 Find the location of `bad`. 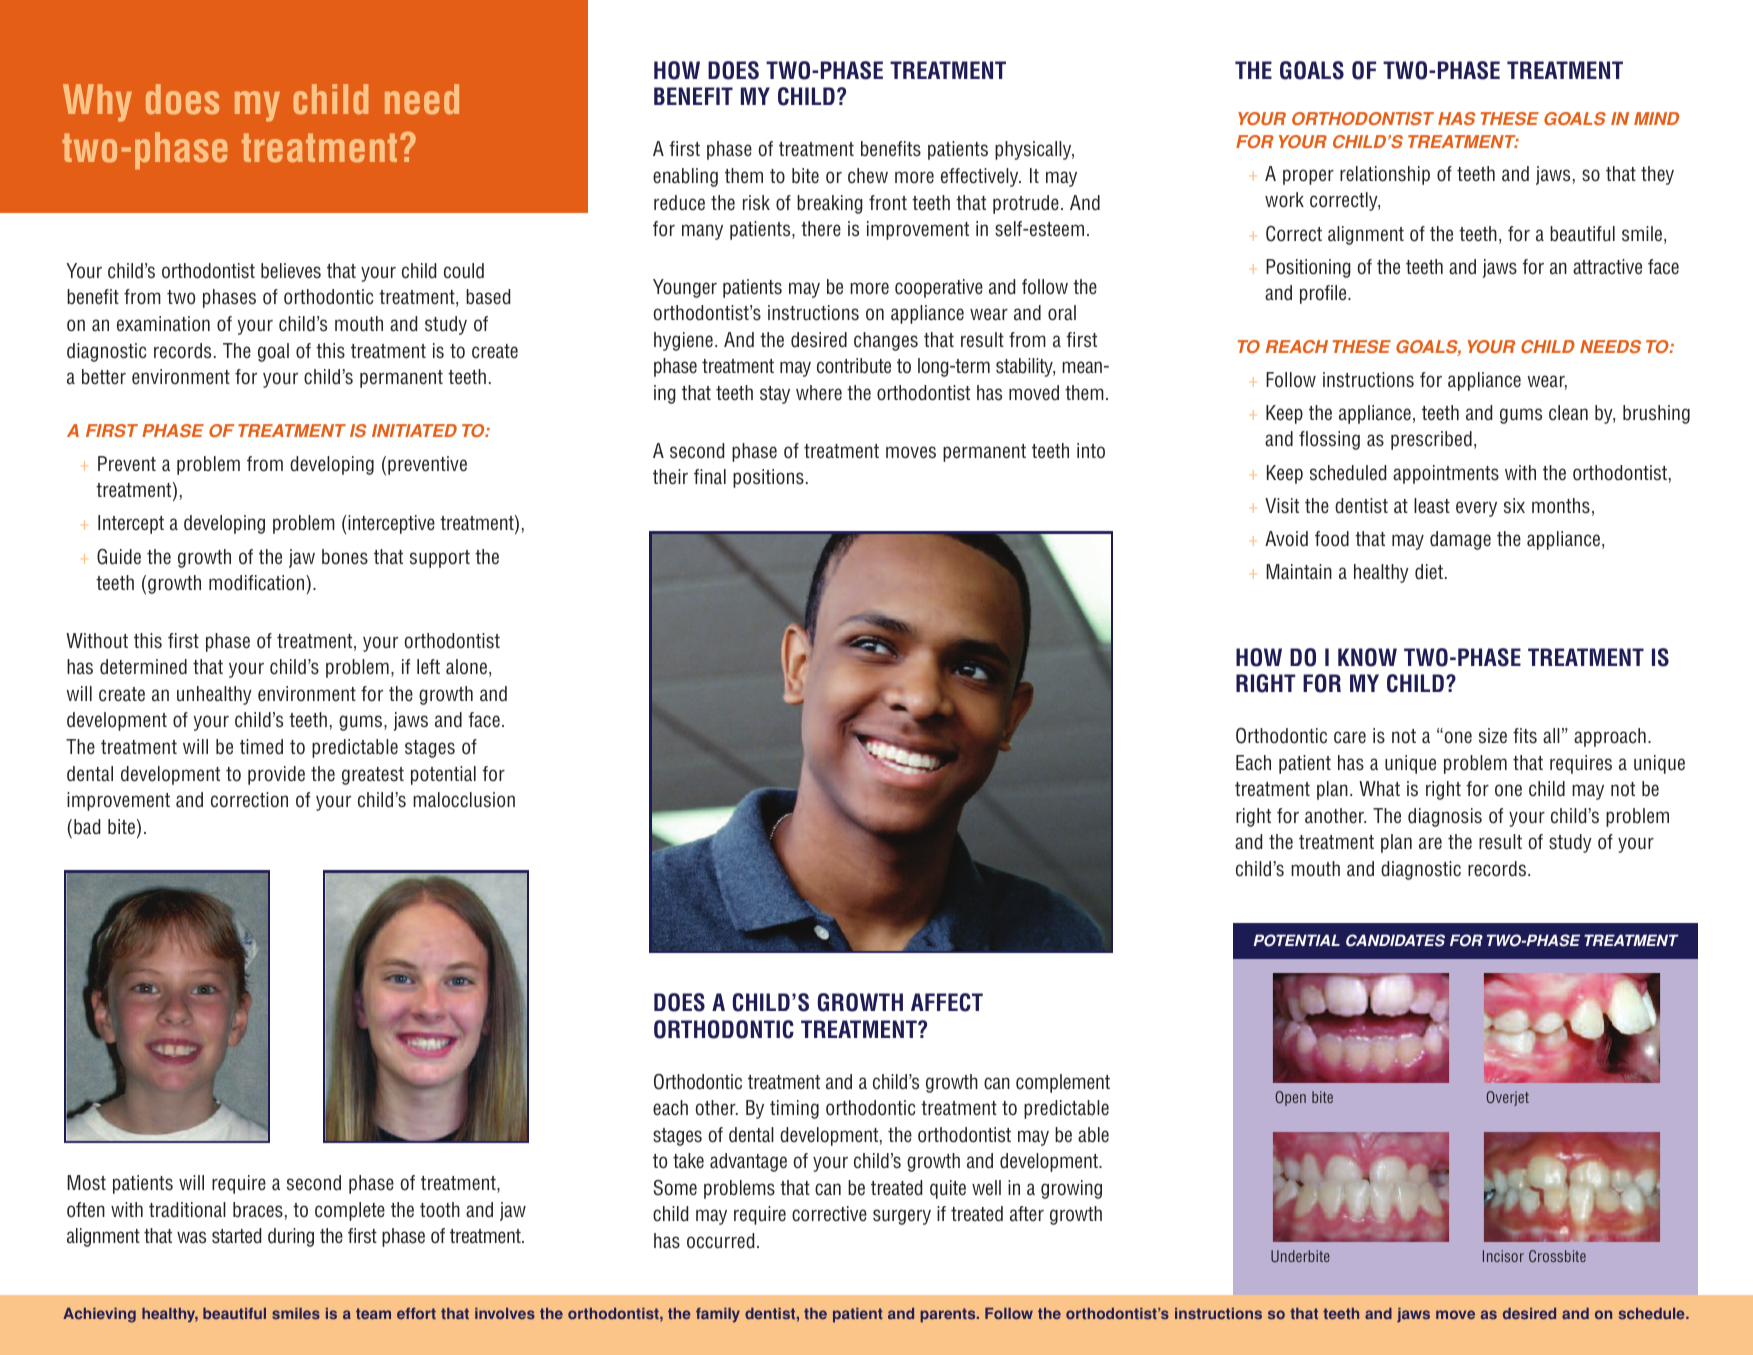

bad is located at coordinates (87, 827).
